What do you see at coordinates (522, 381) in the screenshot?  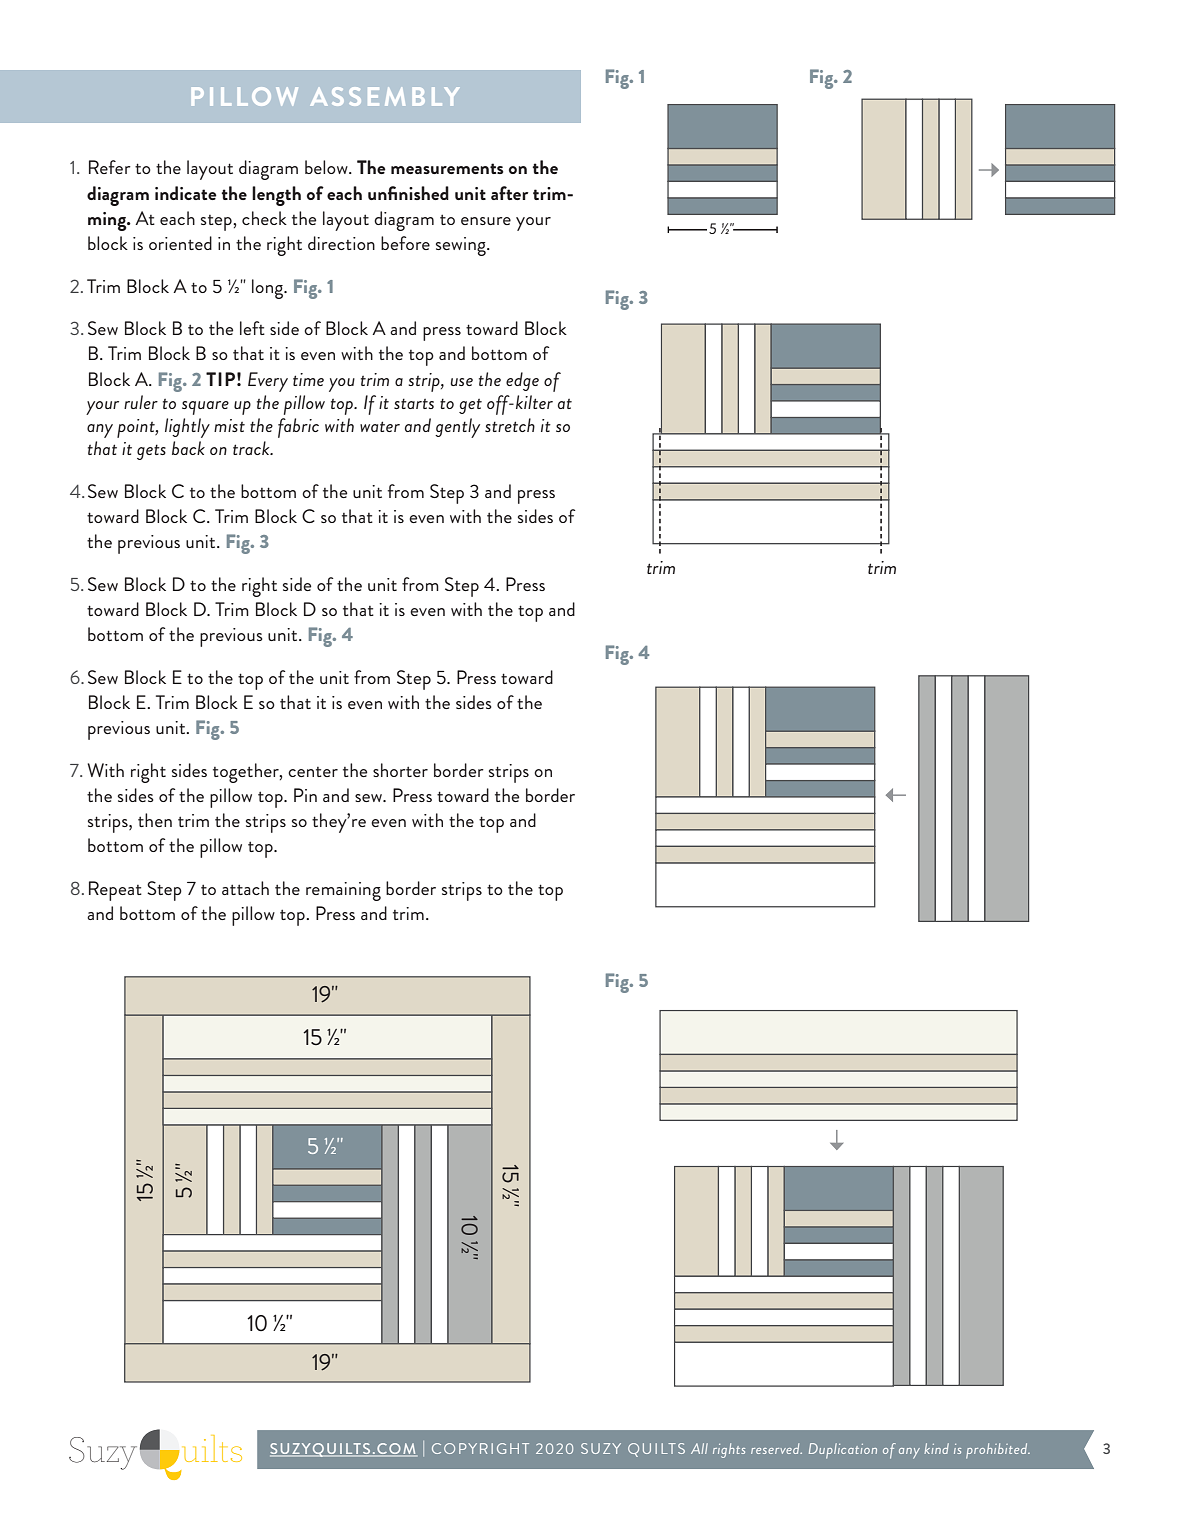 I see `edge` at bounding box center [522, 381].
